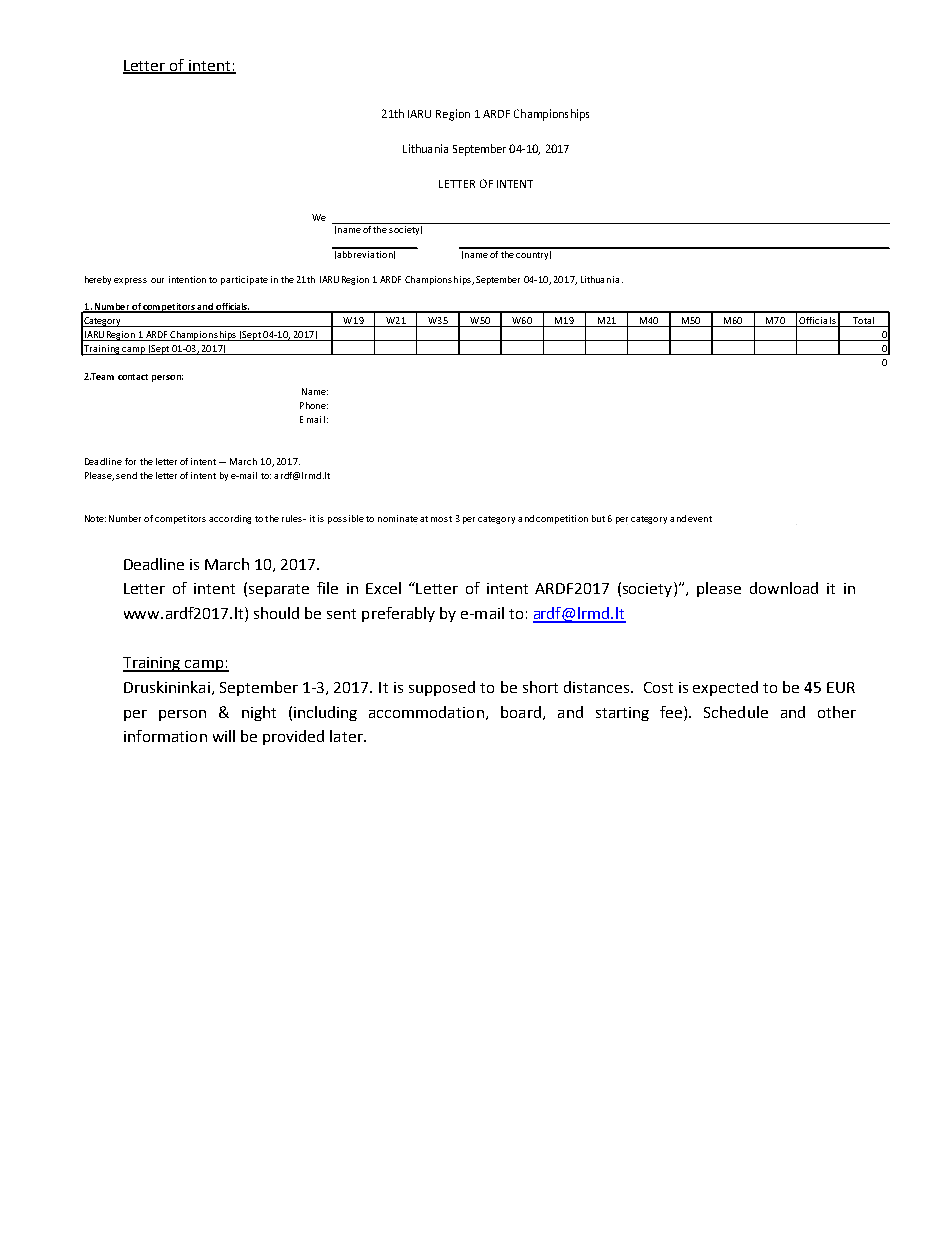 This document has height=1233, width=952. What do you see at coordinates (230, 519) in the document?
I see `according` at bounding box center [230, 519].
